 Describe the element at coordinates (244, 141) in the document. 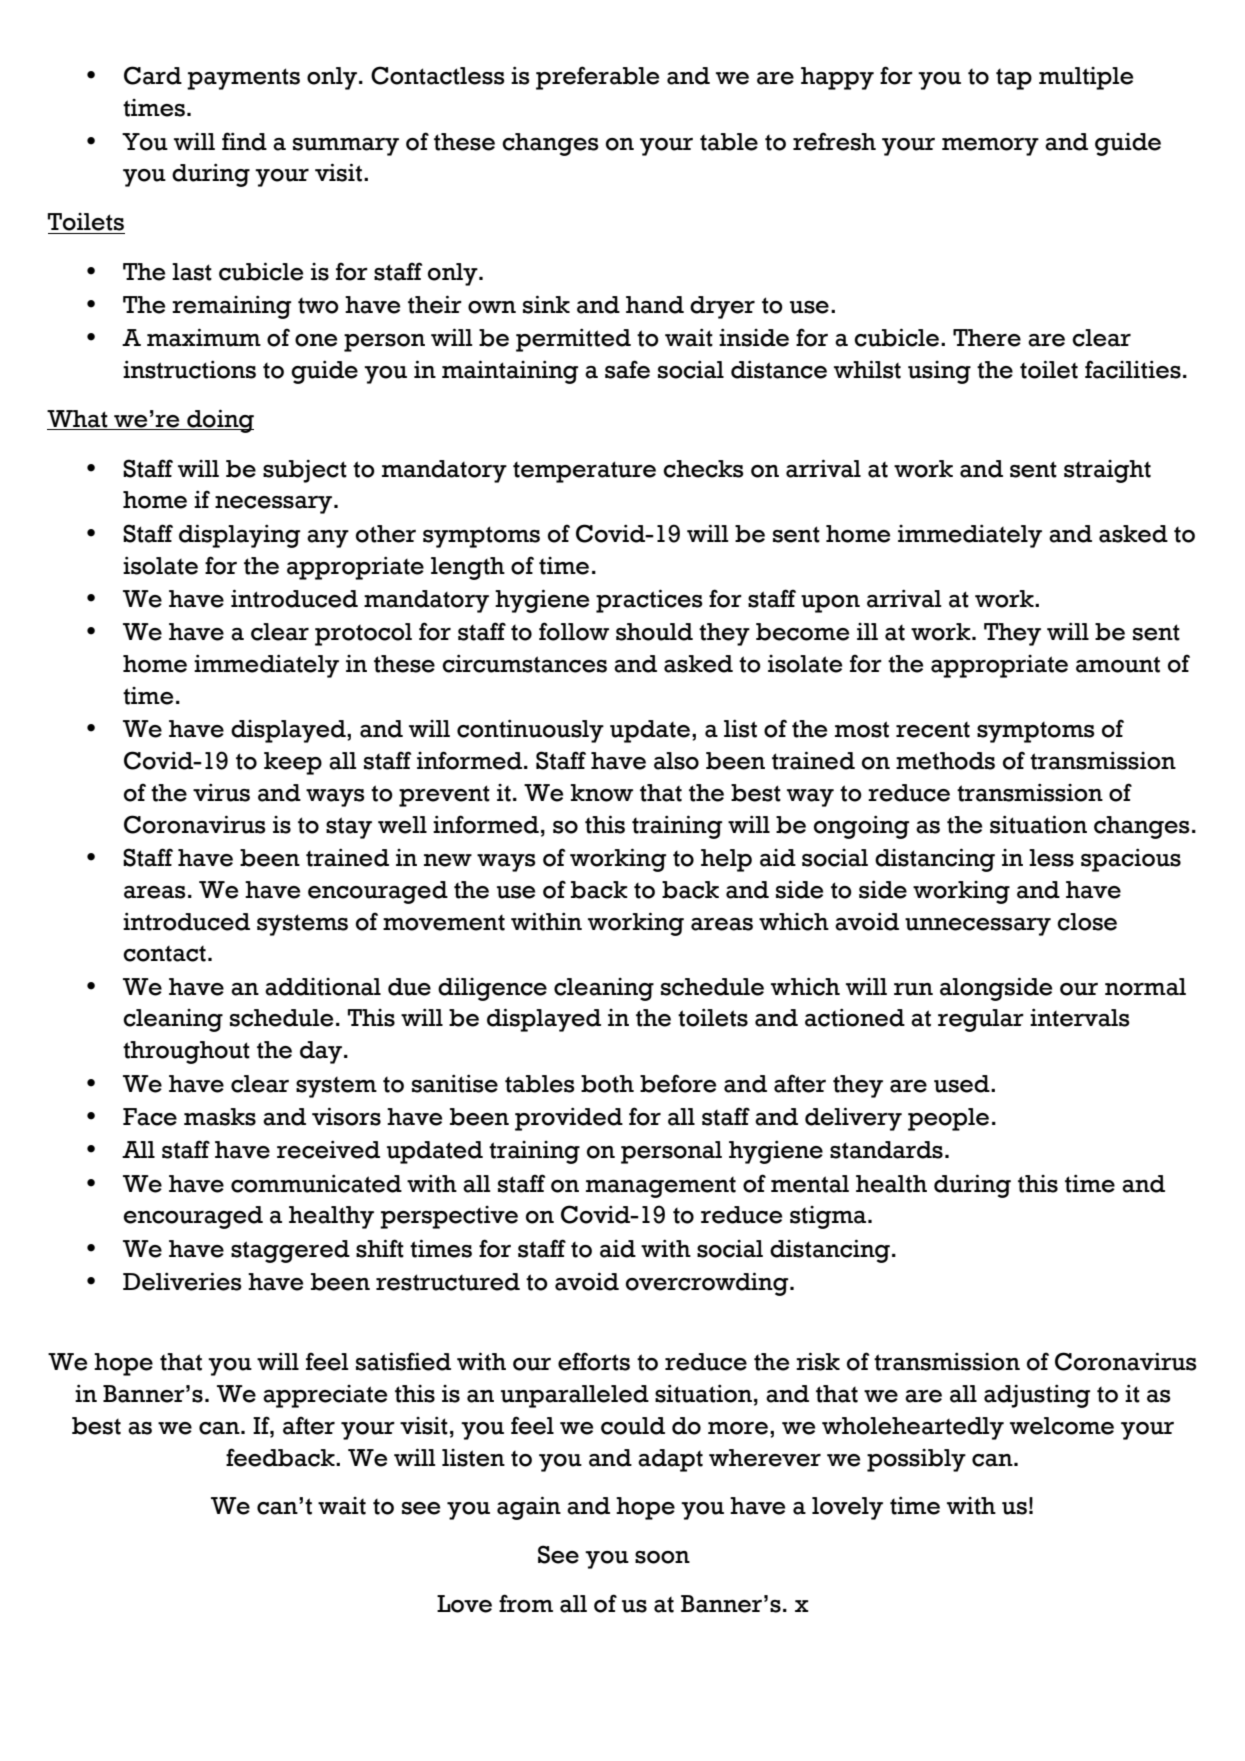

I see `find` at that location.
